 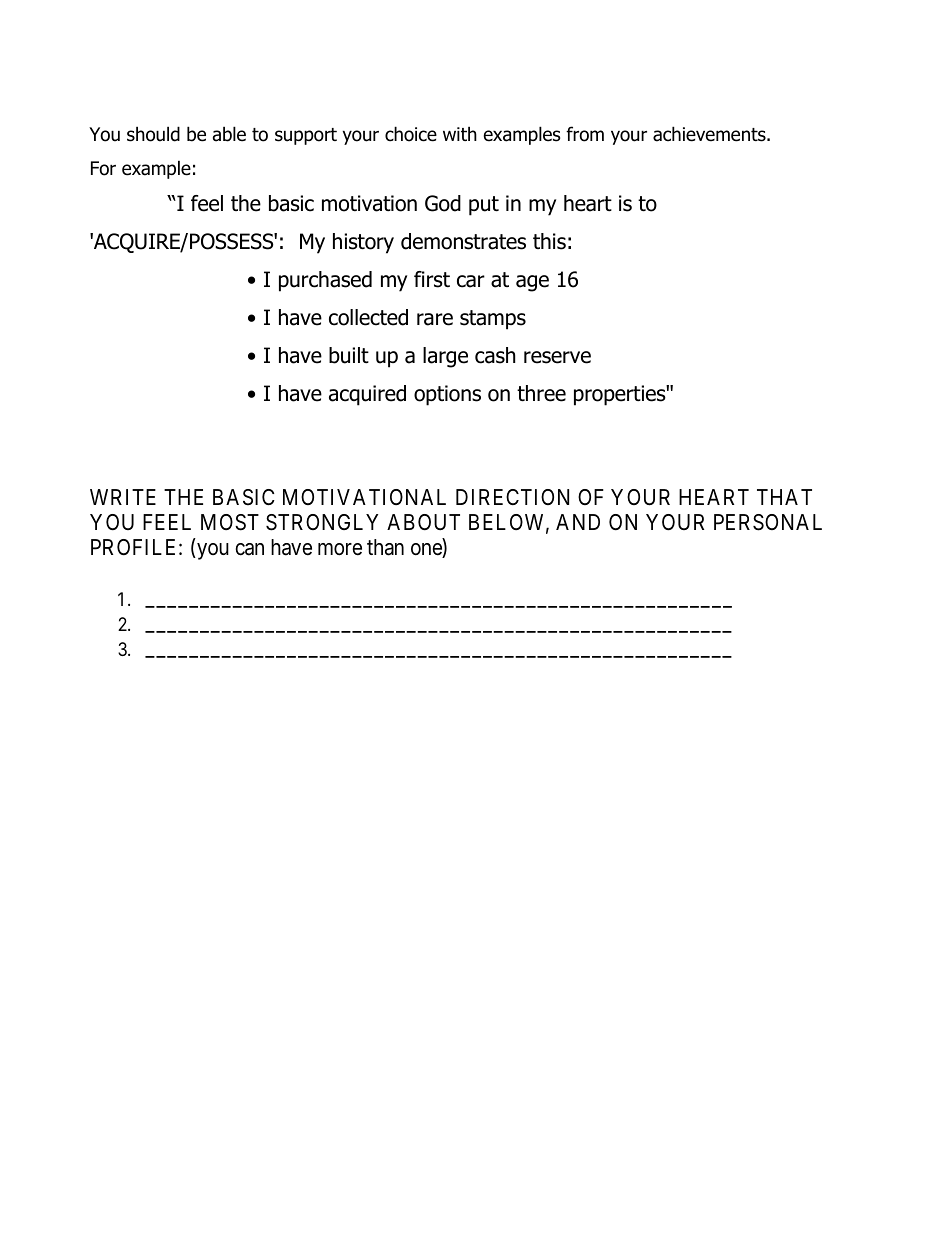 I want to click on MOST, so click(x=230, y=522).
